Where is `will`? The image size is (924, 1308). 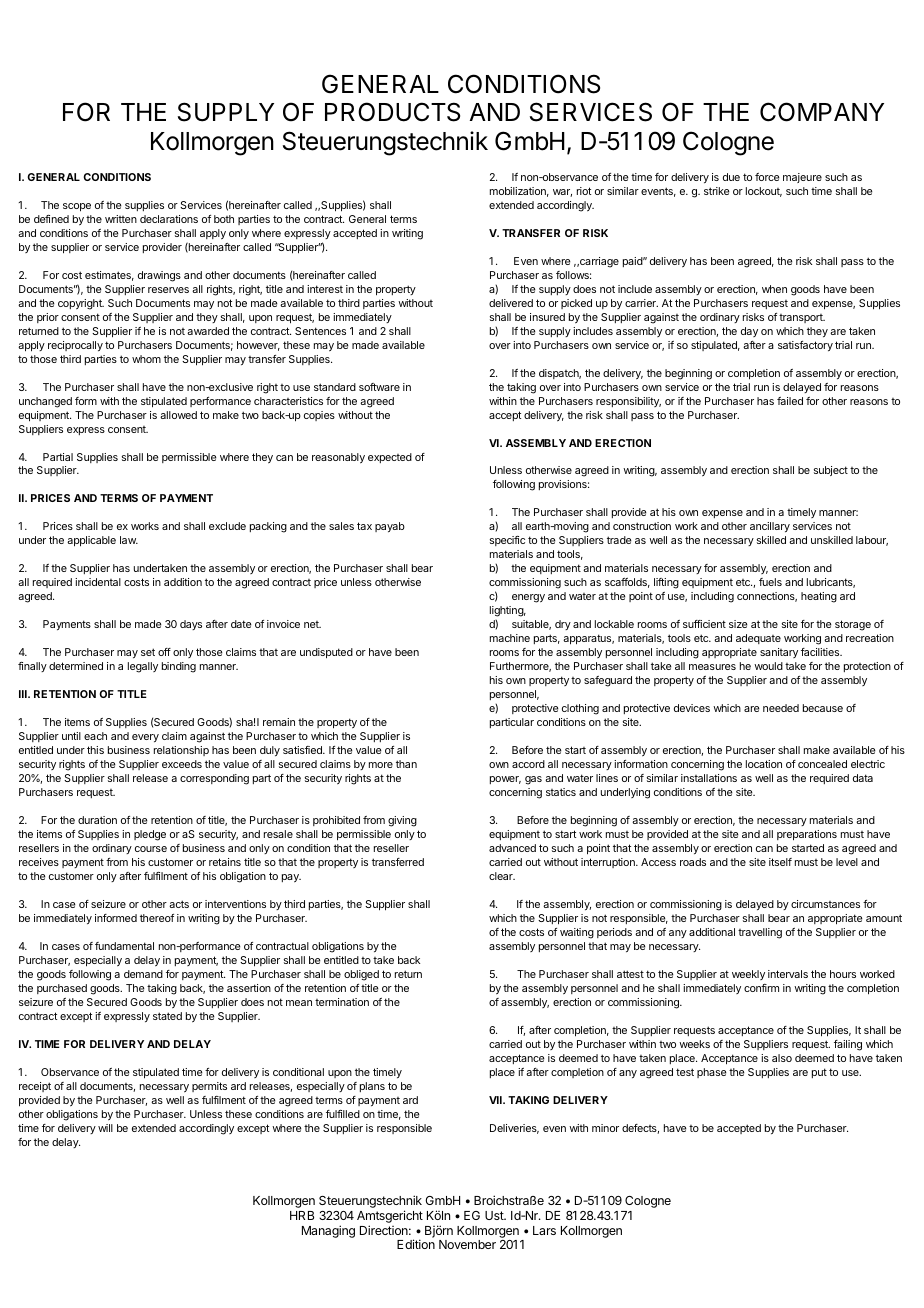
will is located at coordinates (105, 1128).
